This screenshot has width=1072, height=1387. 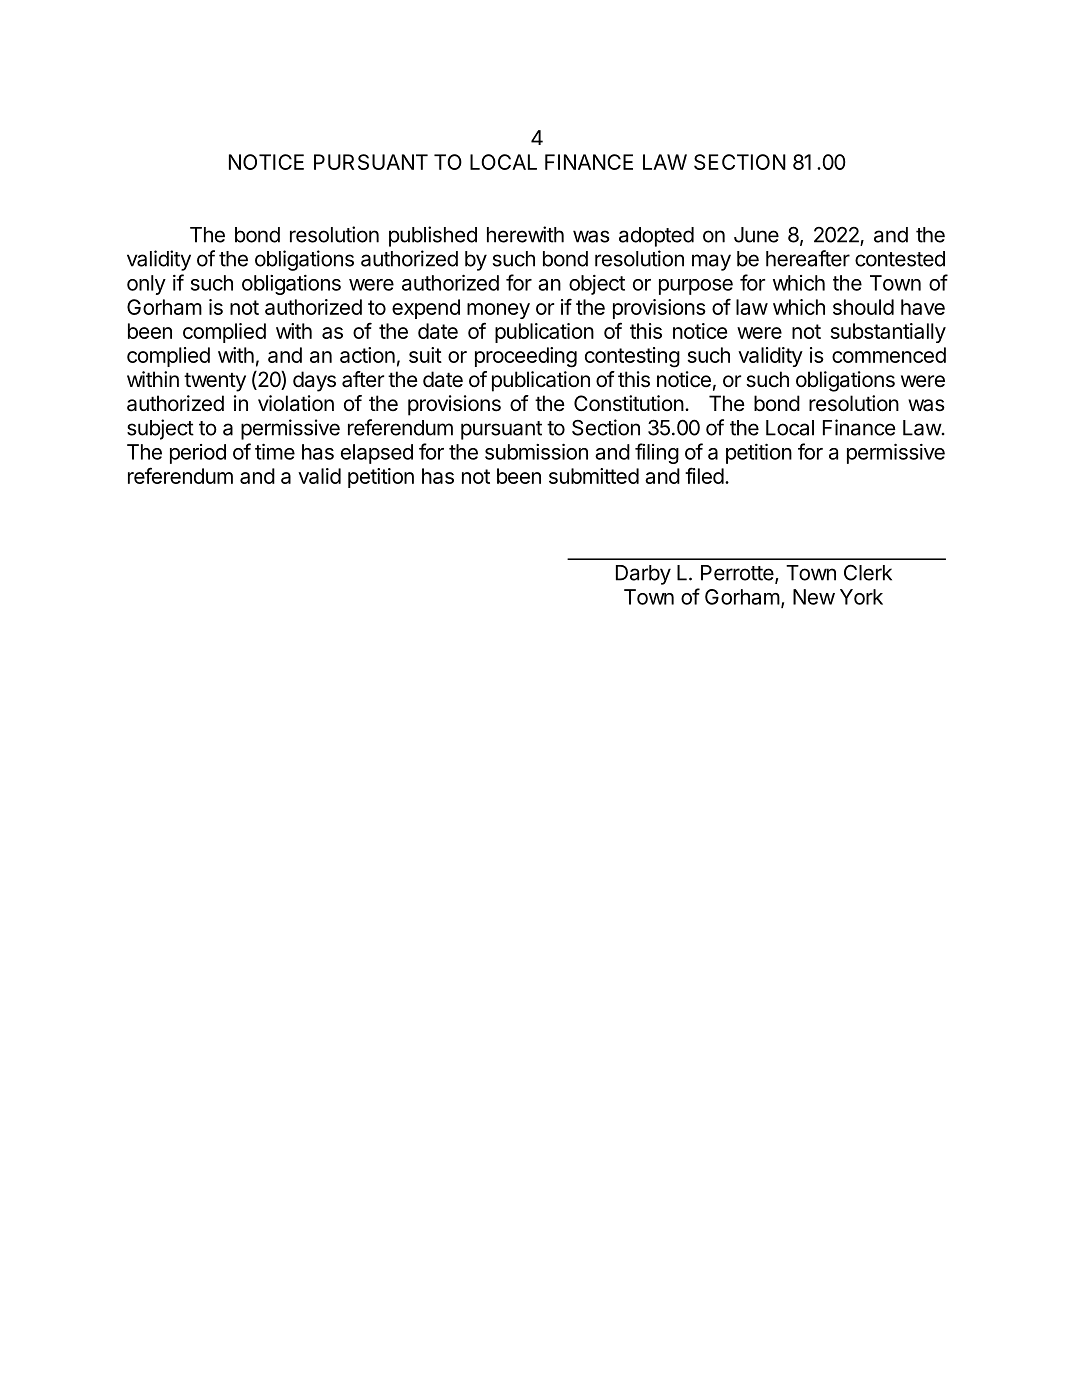 What do you see at coordinates (433, 236) in the screenshot?
I see `published` at bounding box center [433, 236].
